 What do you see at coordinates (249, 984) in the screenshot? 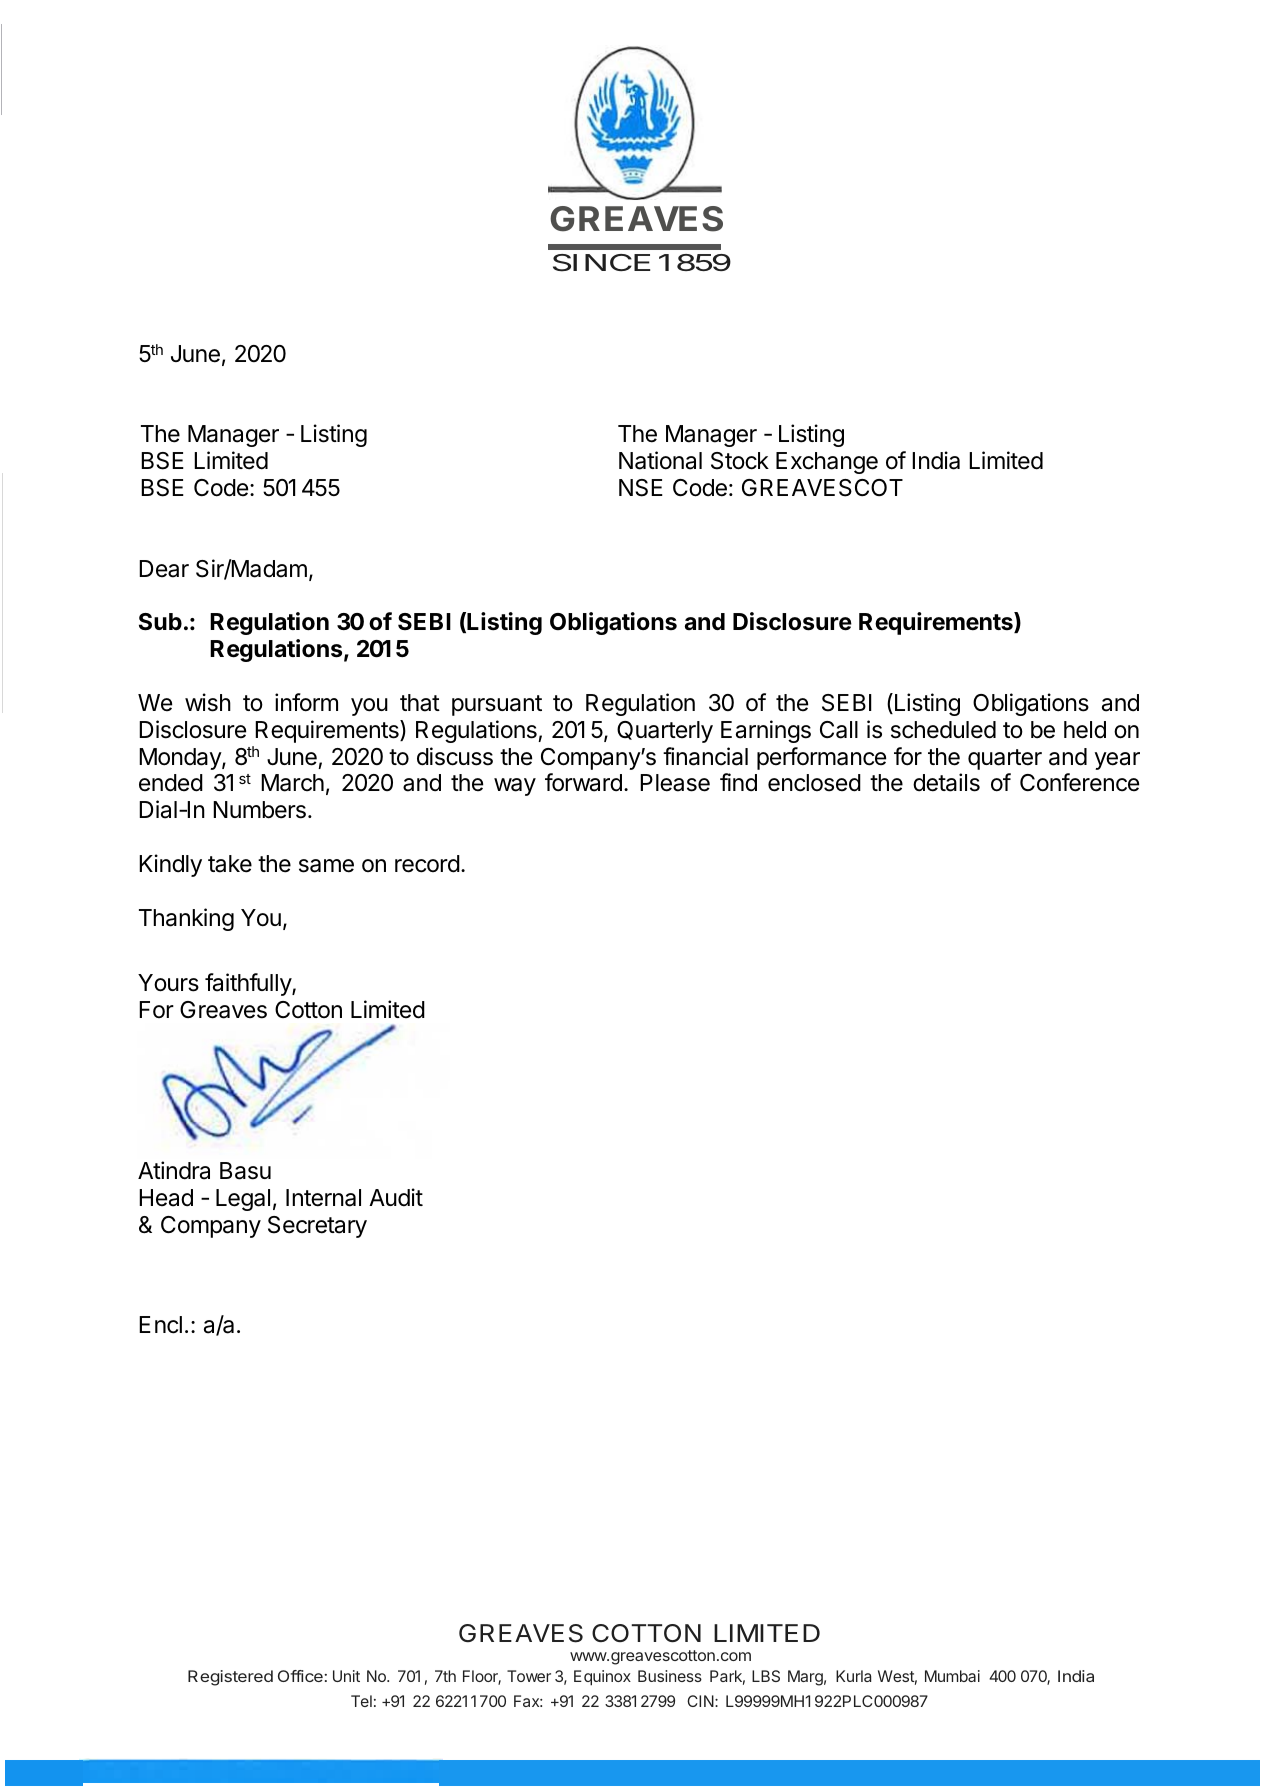
I see `faithfully` at bounding box center [249, 984].
